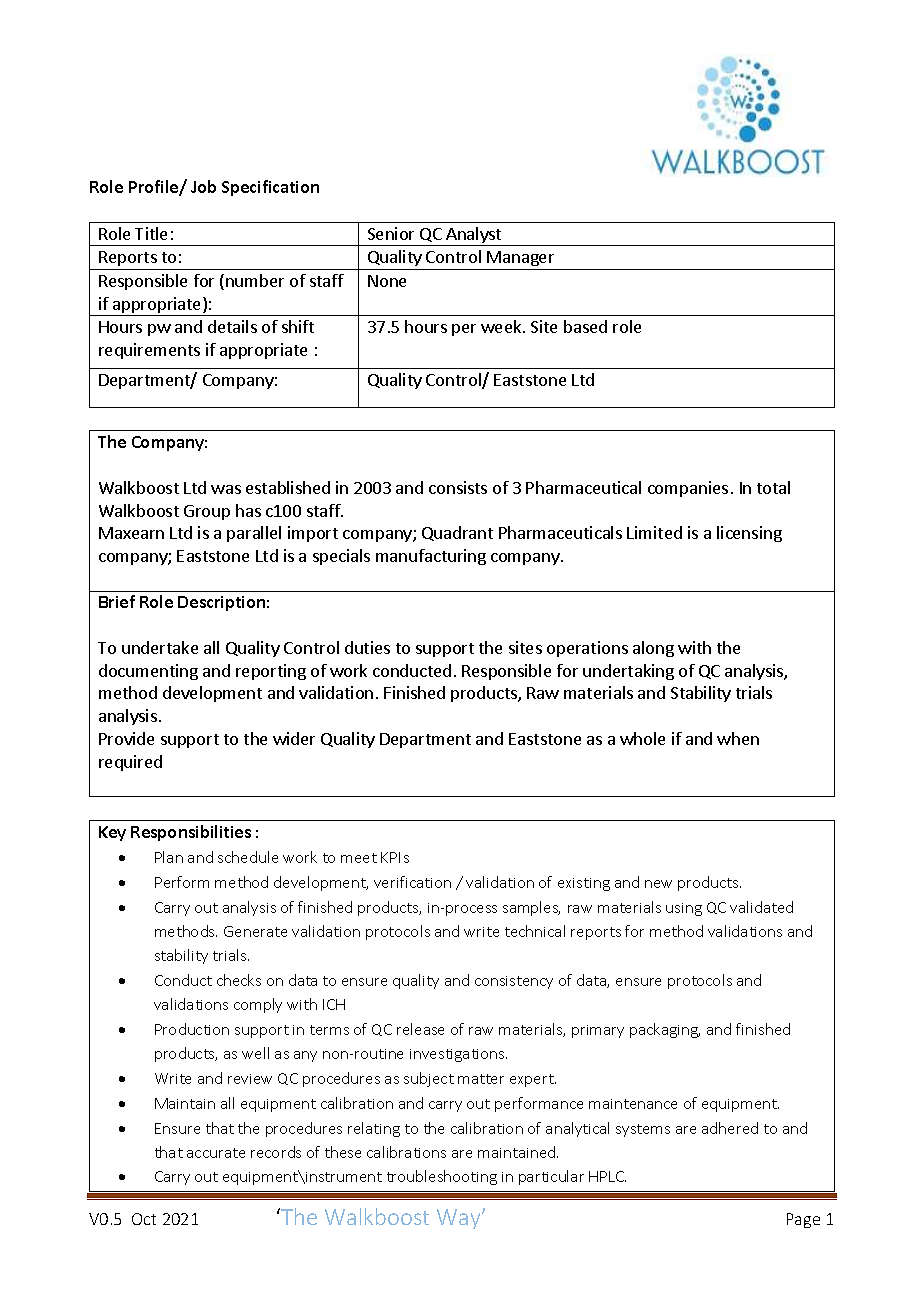 The width and height of the screenshot is (924, 1308). I want to click on accurate, so click(216, 1153).
